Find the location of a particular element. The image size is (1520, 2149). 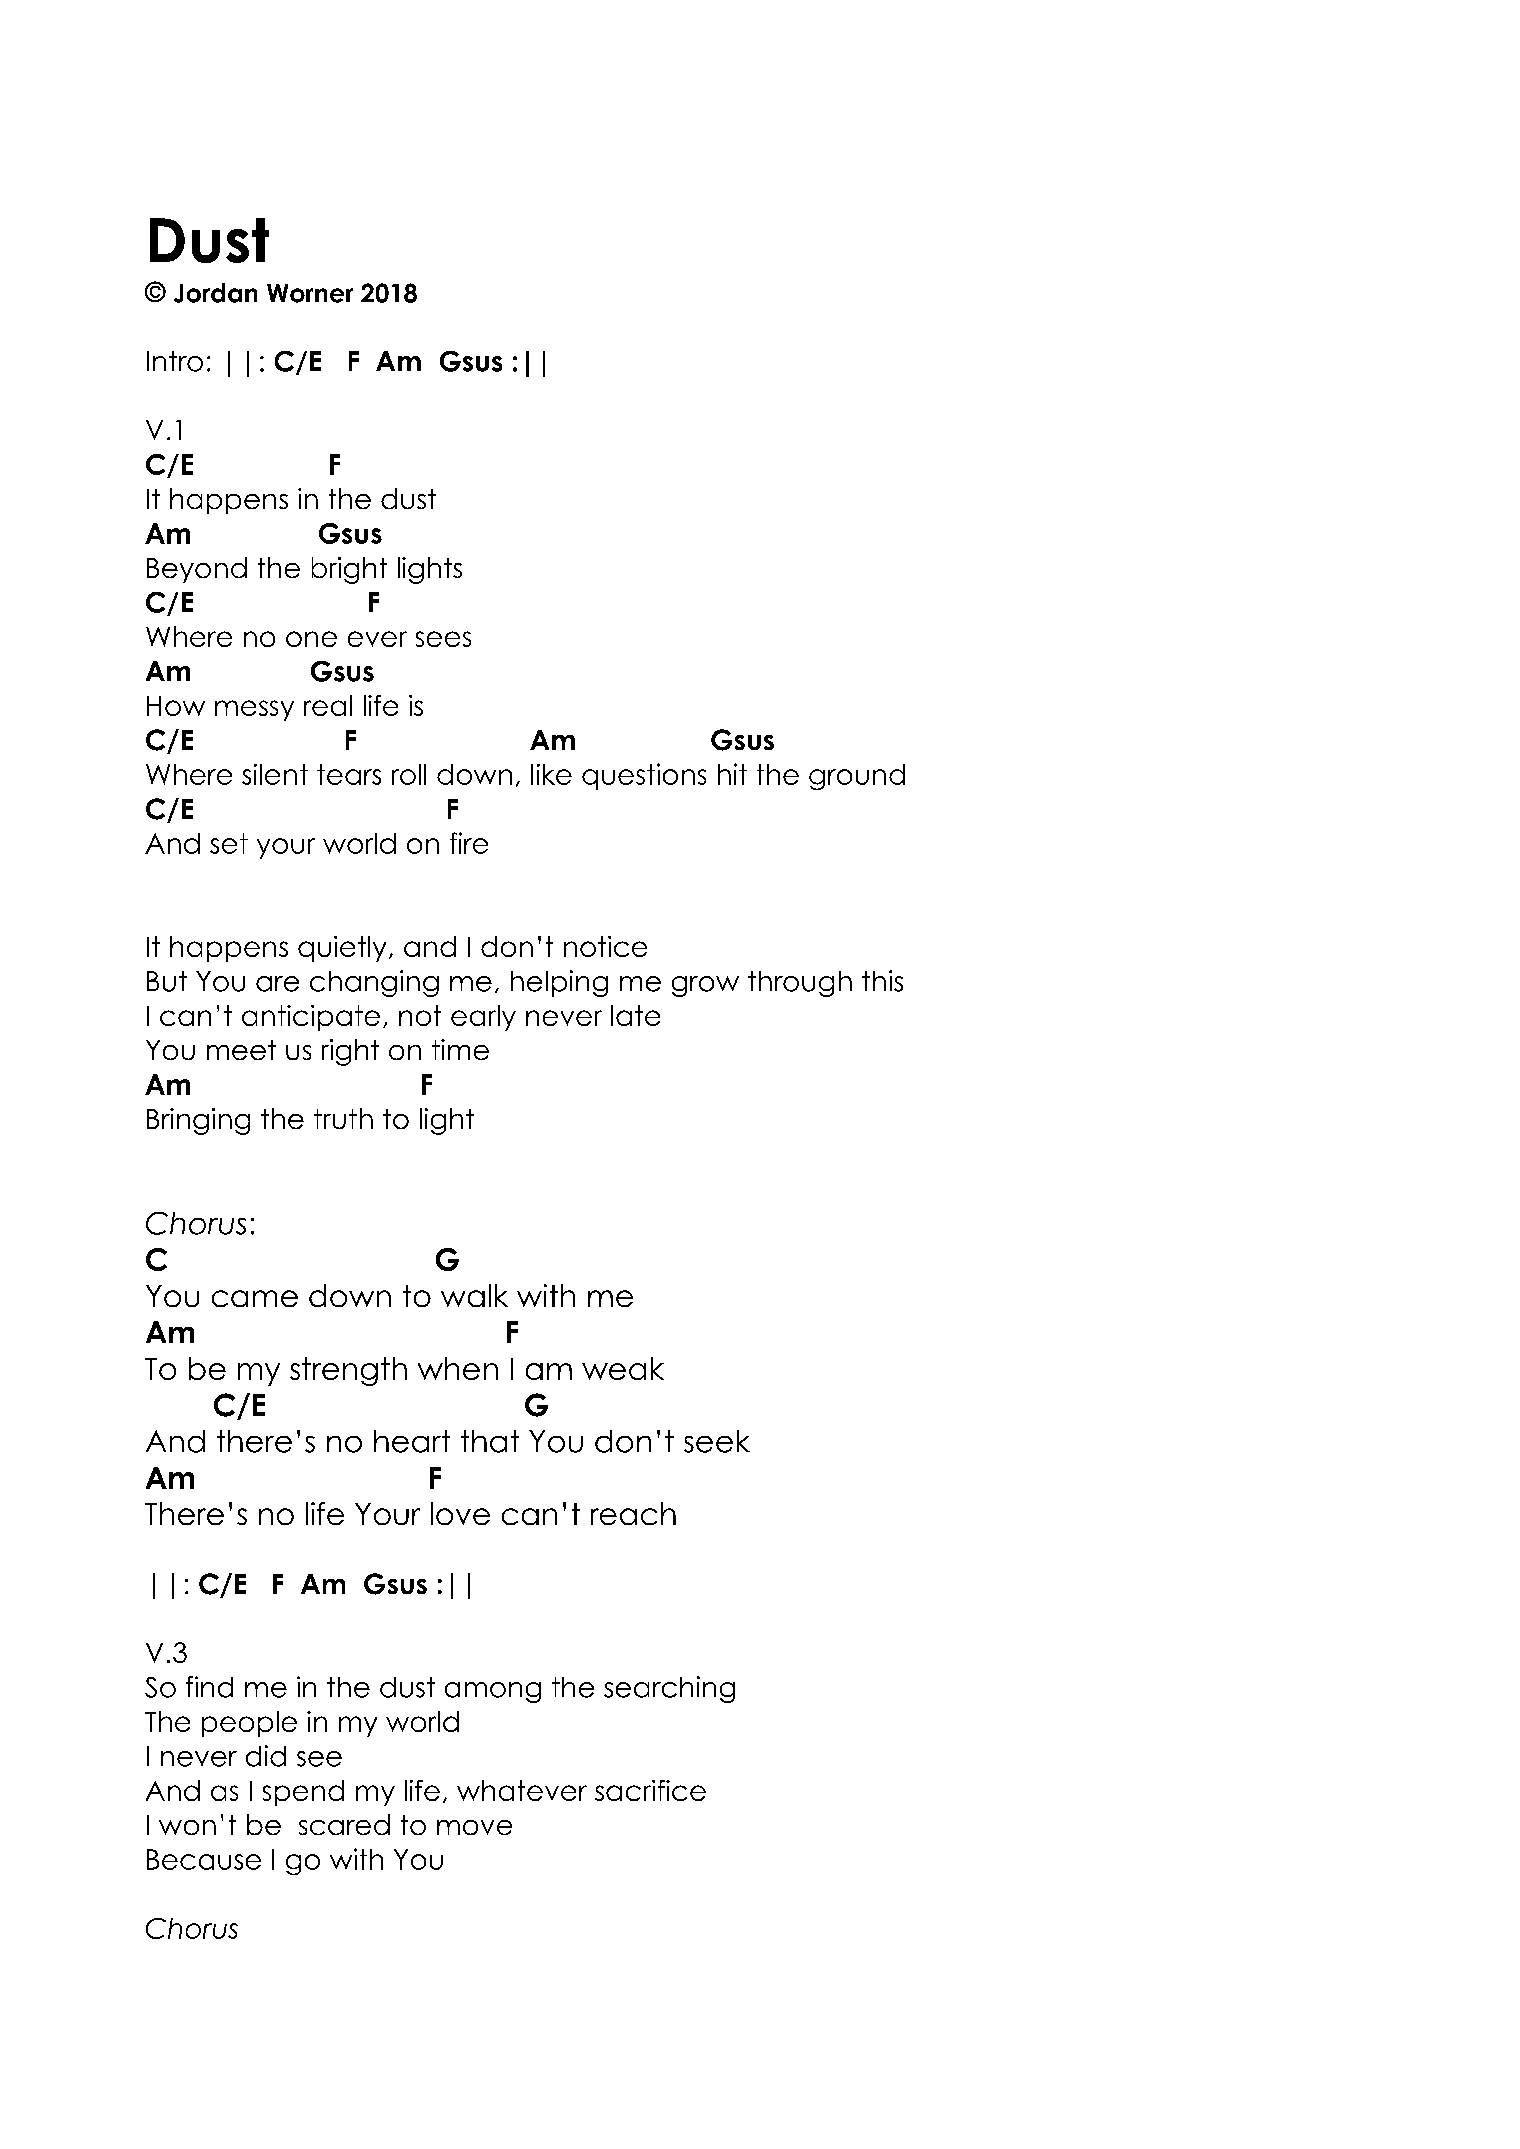

love is located at coordinates (460, 1513).
